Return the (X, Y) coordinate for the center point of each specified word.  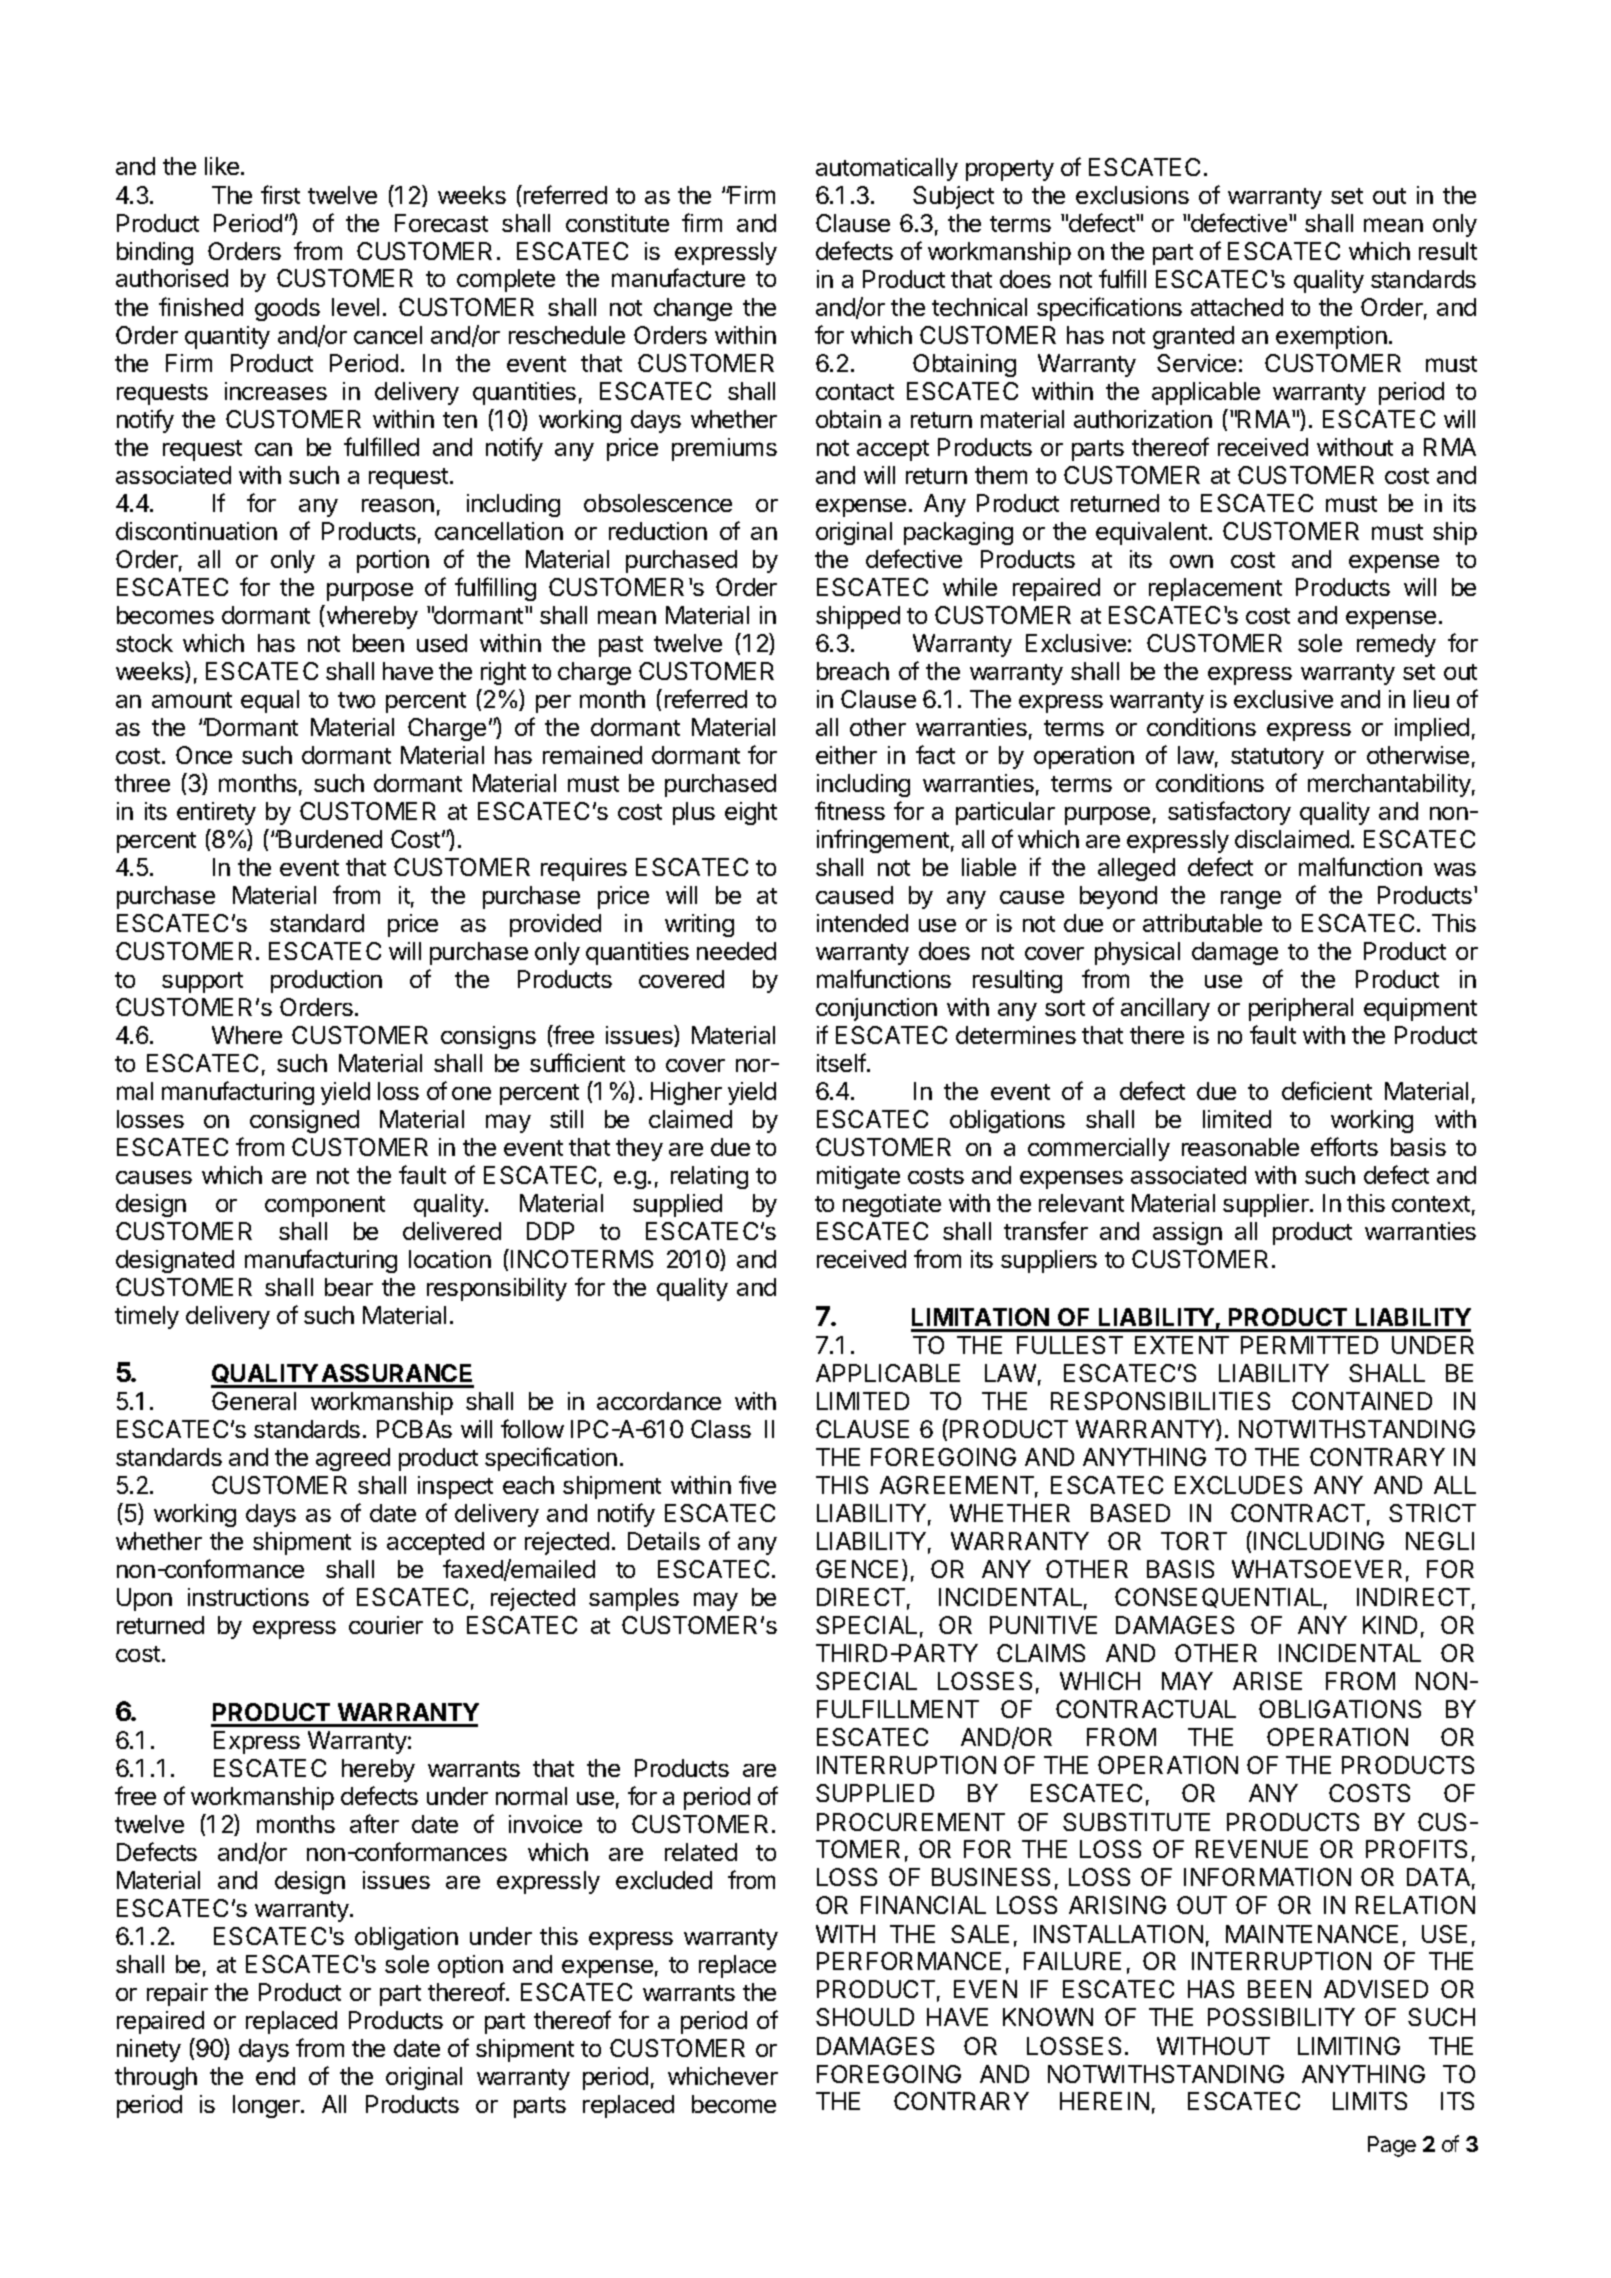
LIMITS (1370, 2101)
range (1251, 900)
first (280, 194)
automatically (887, 169)
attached (1237, 307)
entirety (216, 813)
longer (267, 2106)
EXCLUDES (1238, 1485)
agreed (353, 1459)
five (757, 1484)
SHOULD (865, 2017)
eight (751, 813)
